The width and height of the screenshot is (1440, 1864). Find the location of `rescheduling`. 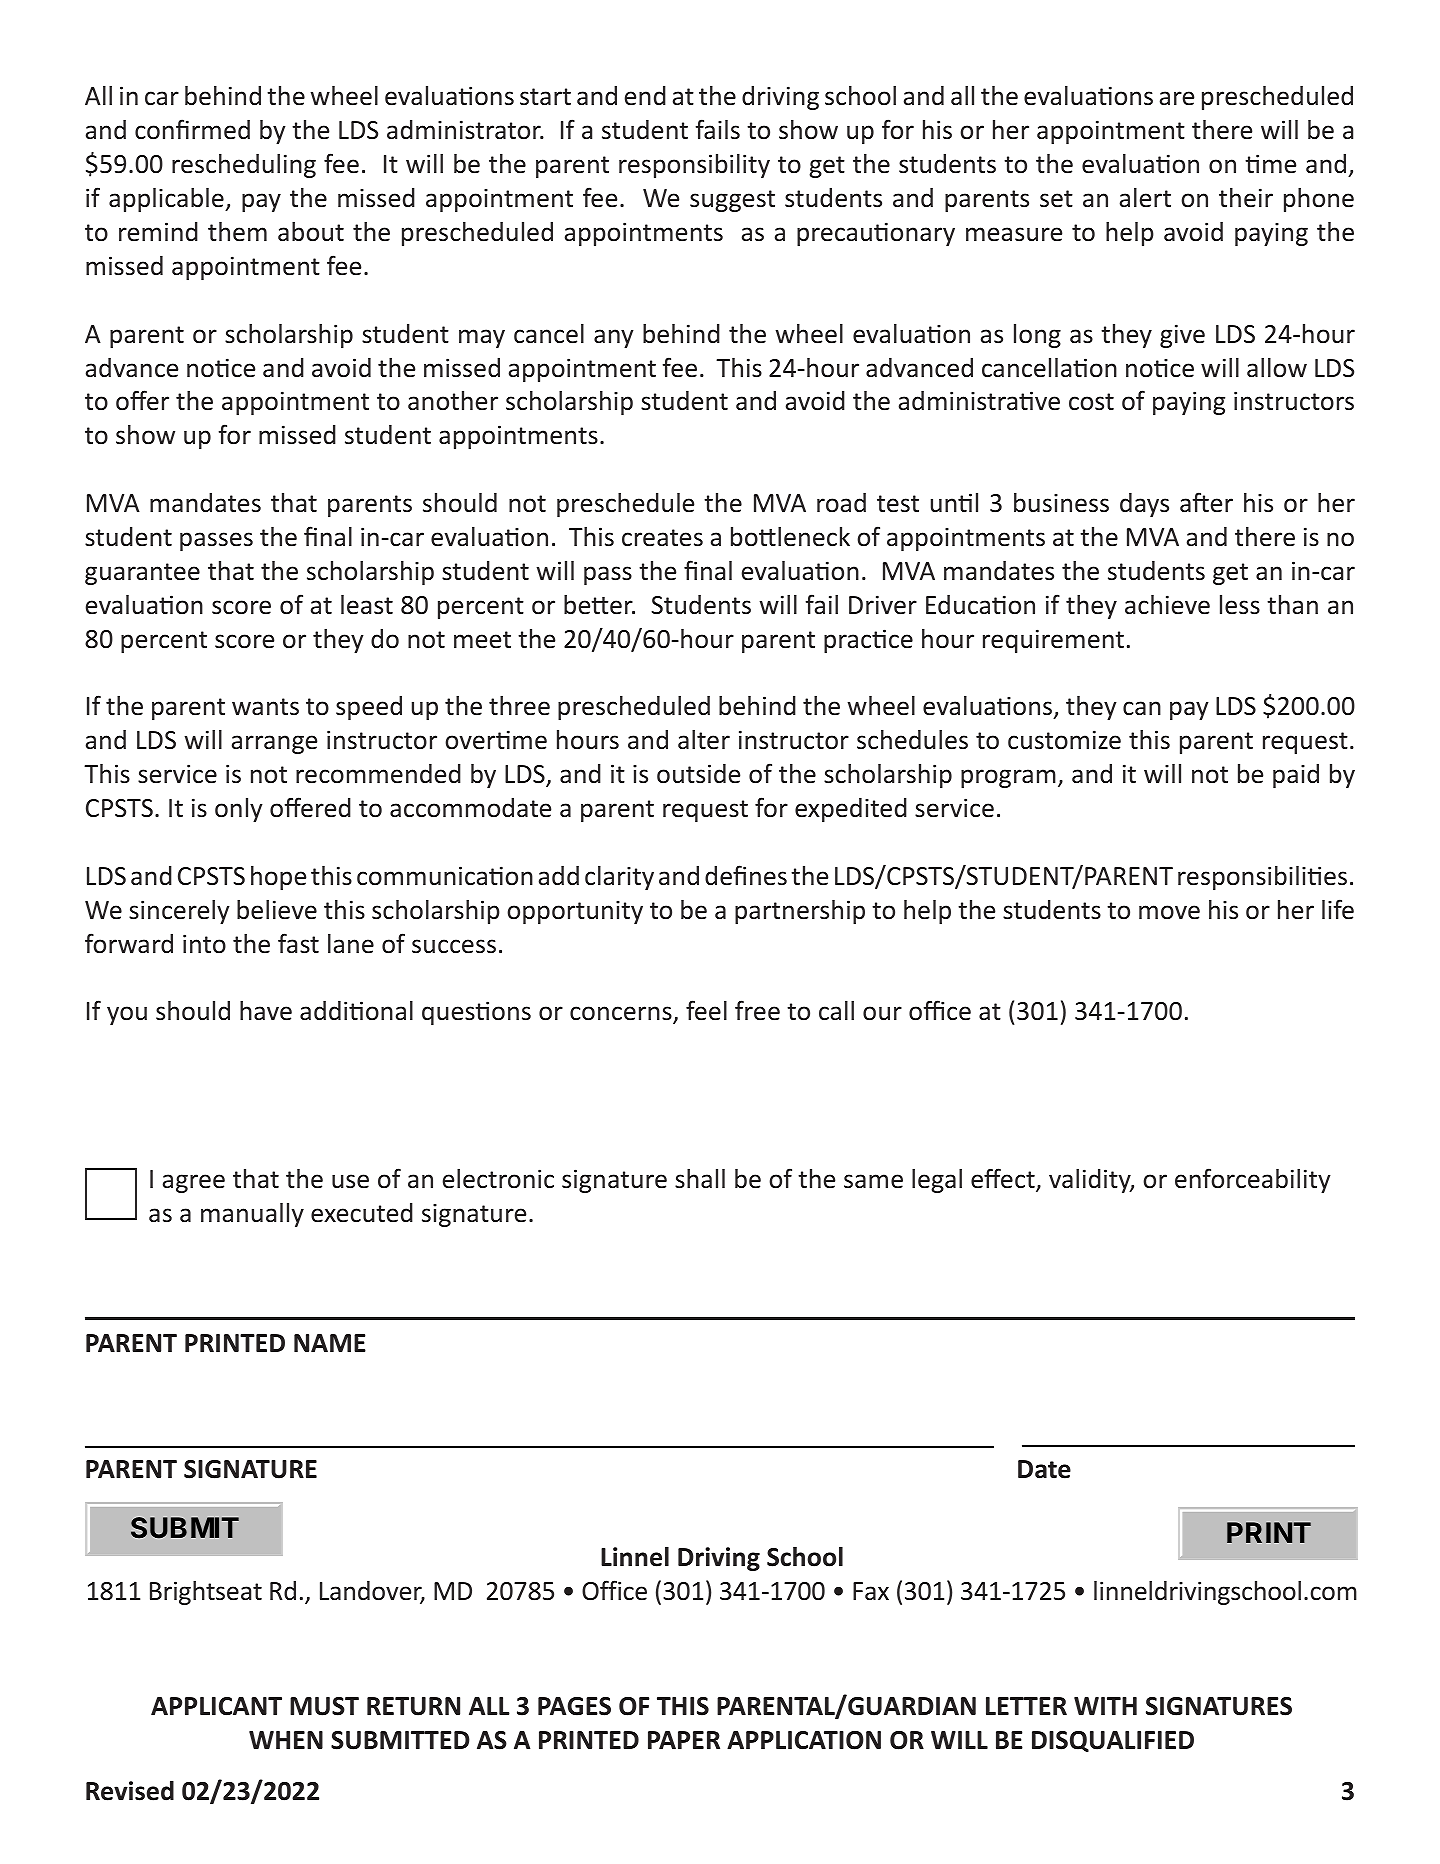

rescheduling is located at coordinates (244, 166).
